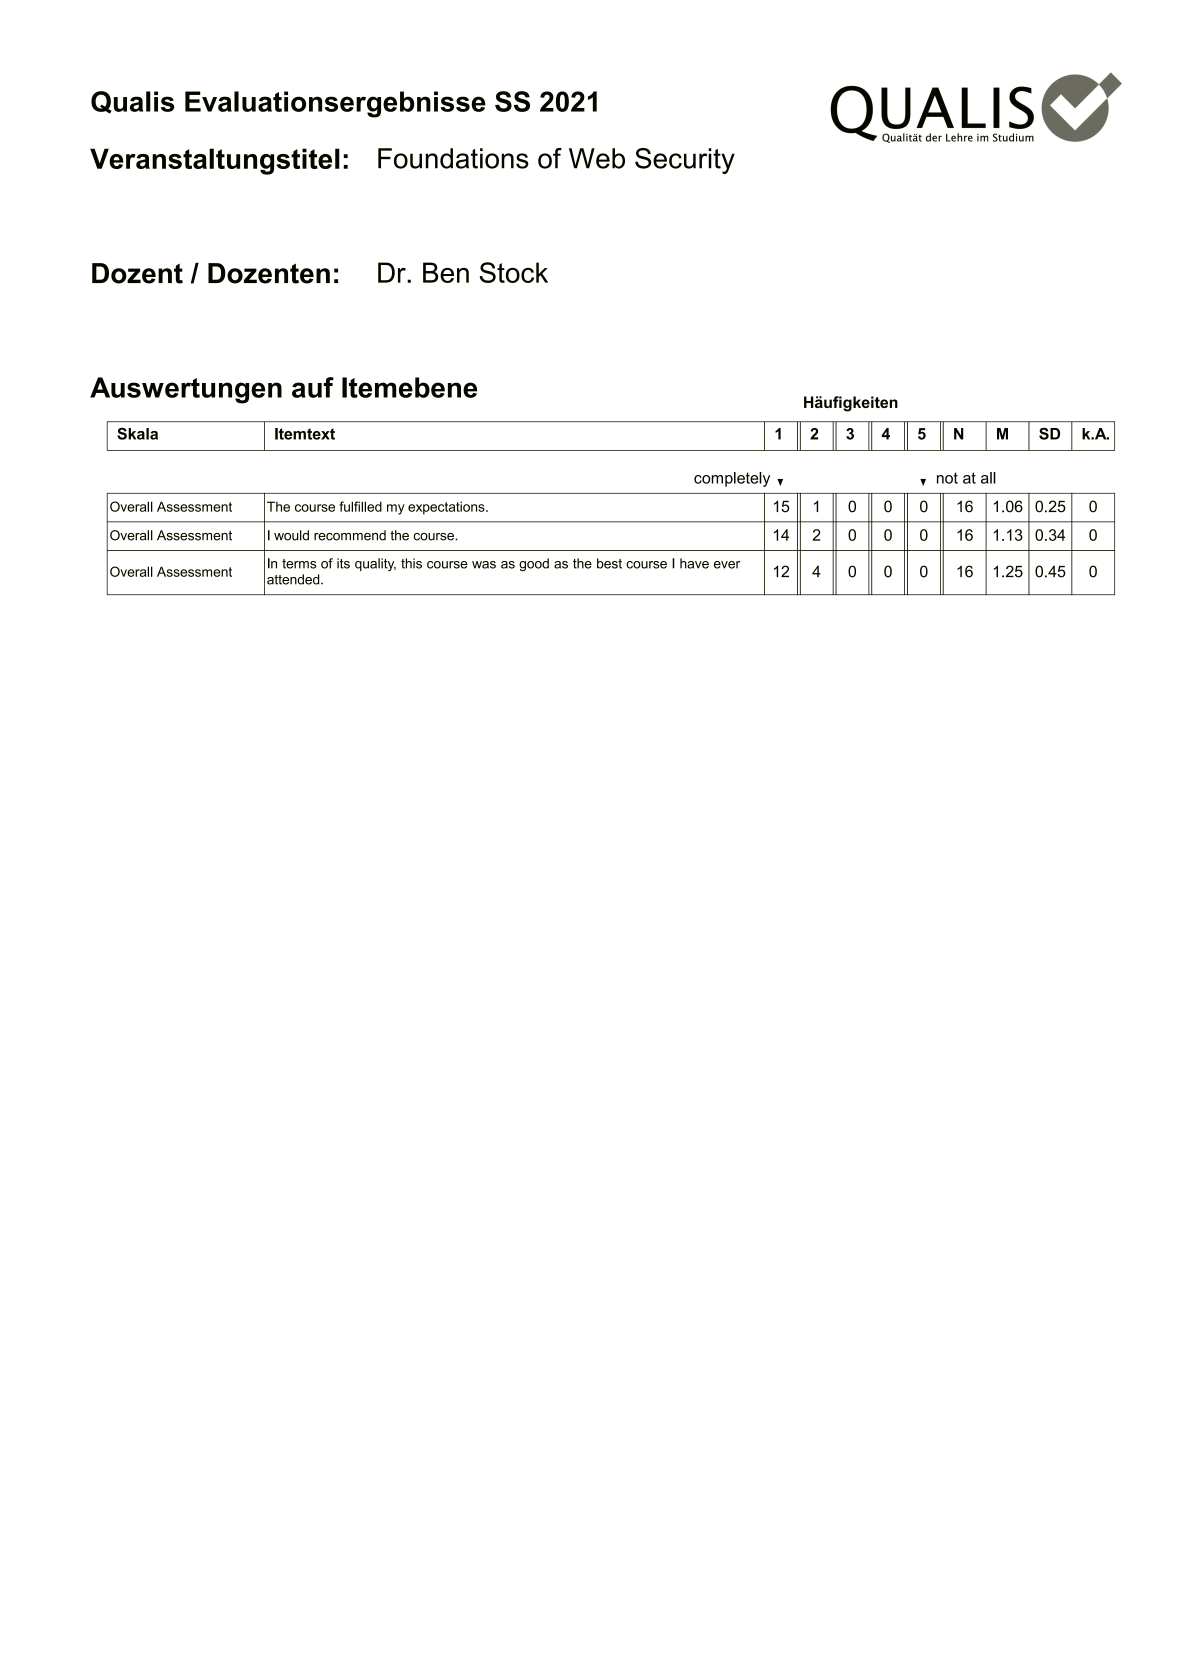 The image size is (1181, 1672). Describe the element at coordinates (694, 563) in the screenshot. I see `have` at that location.
